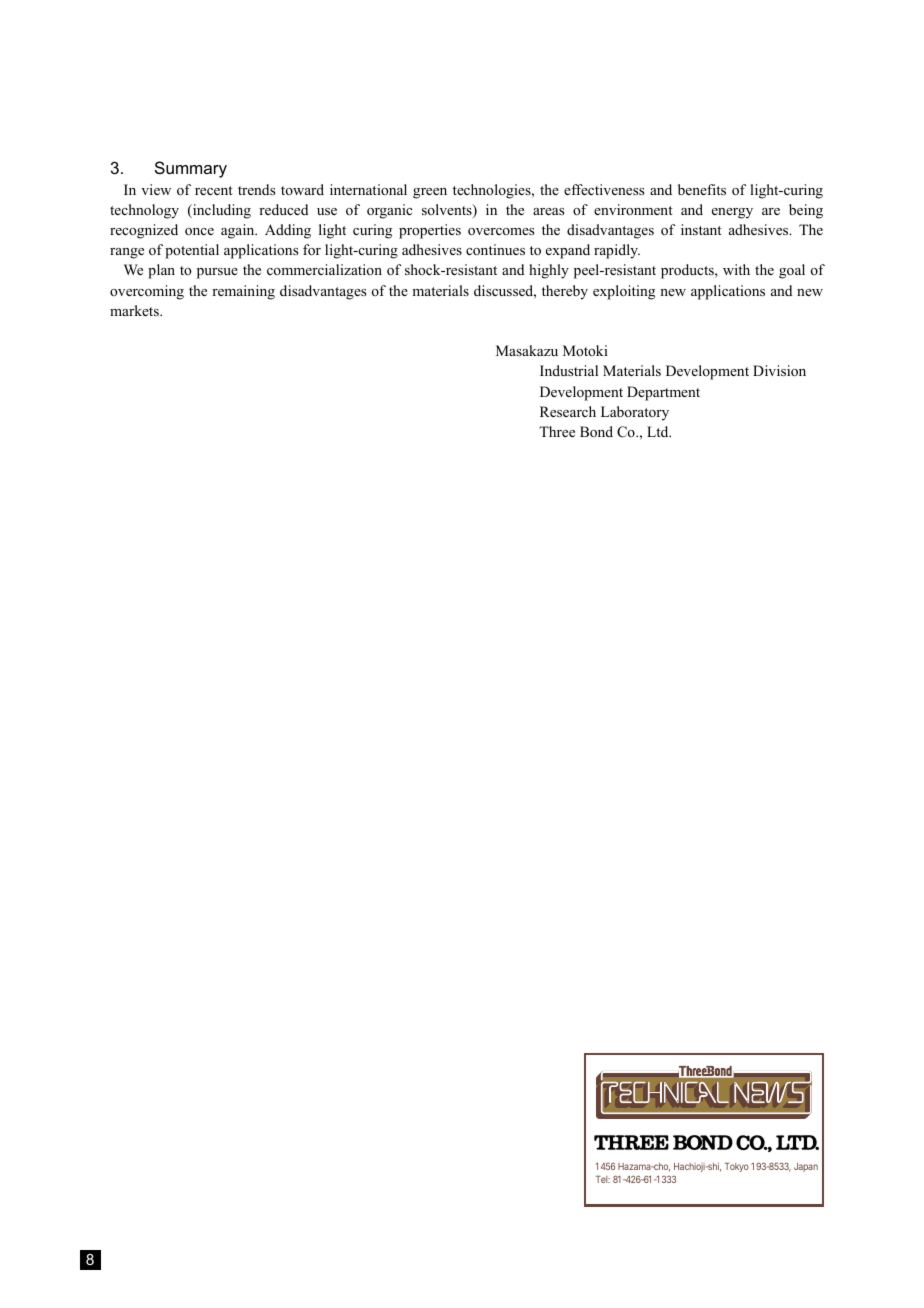  I want to click on Department, so click(663, 393).
